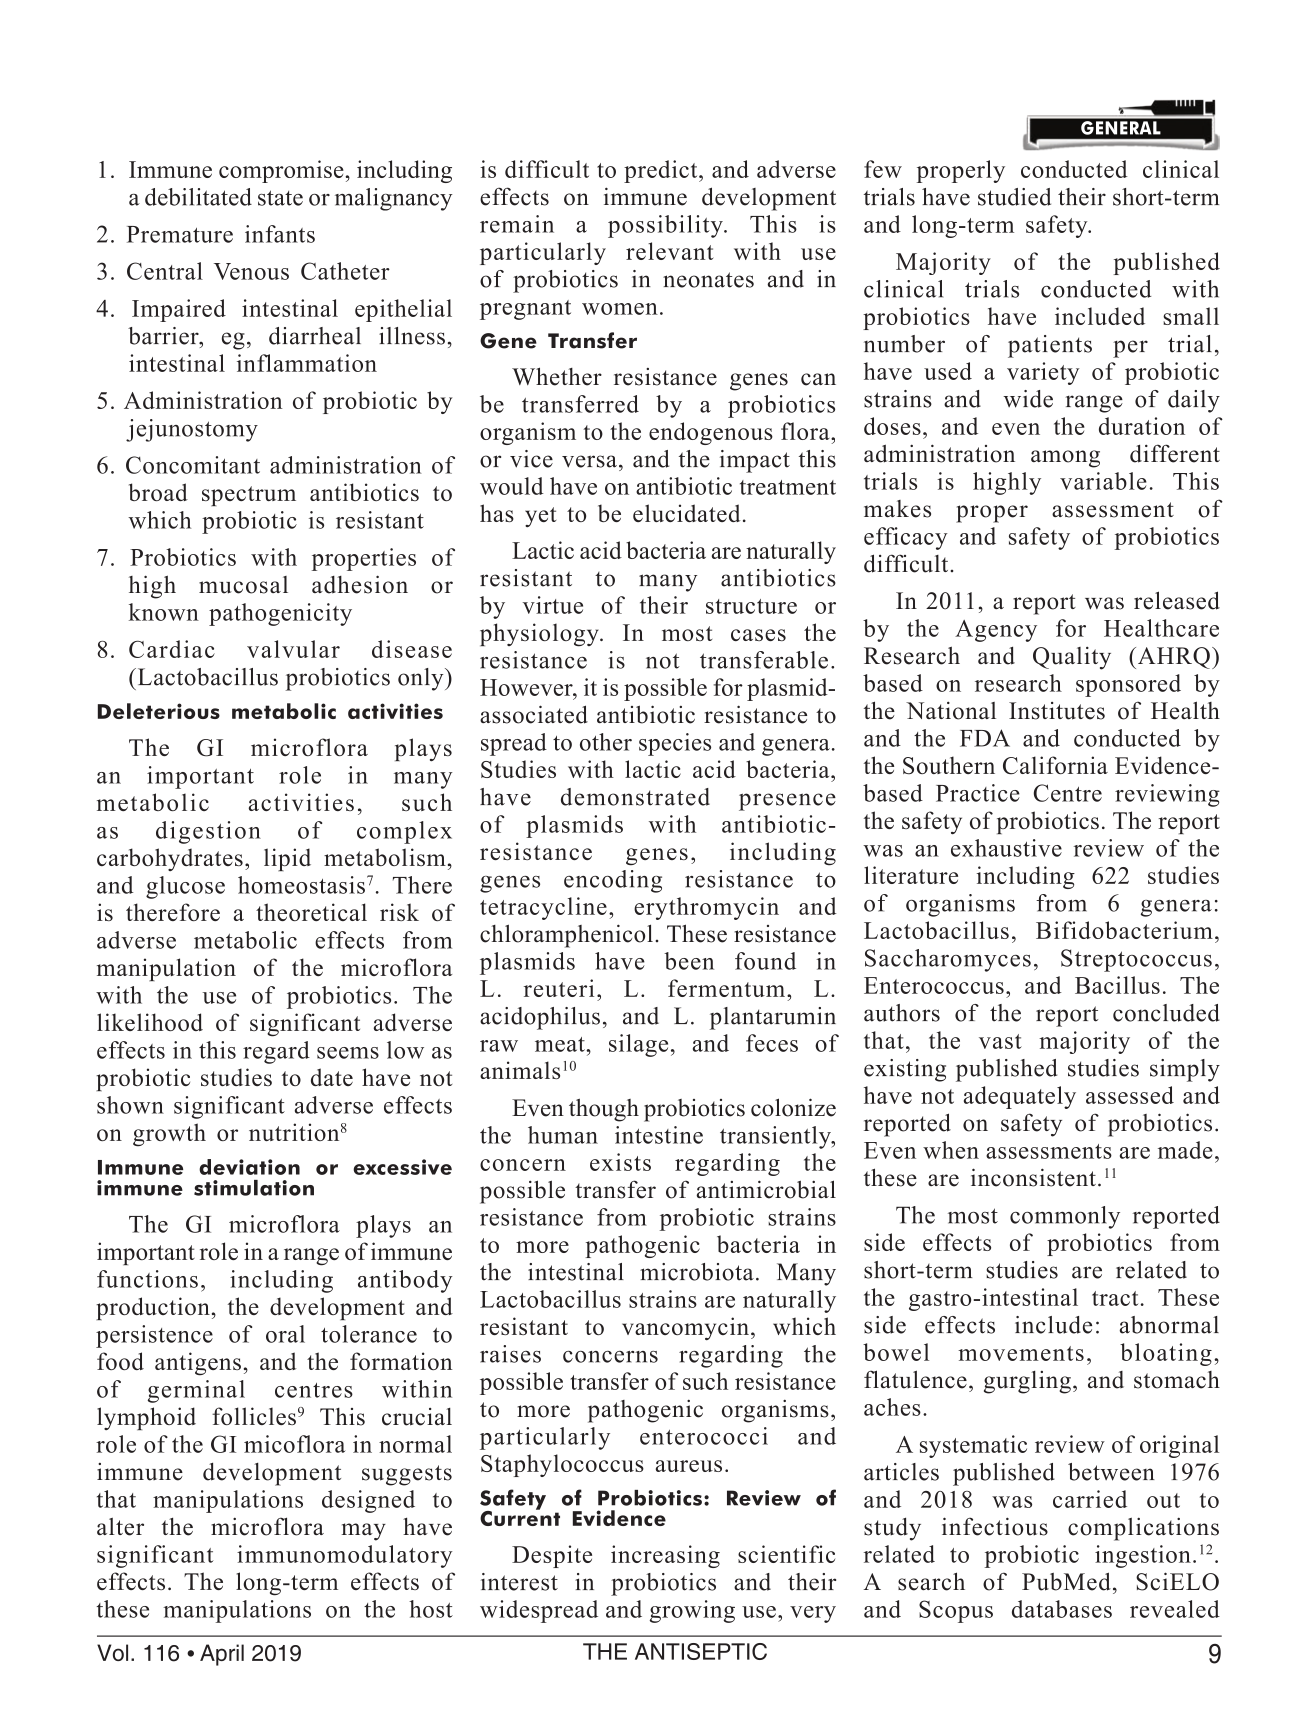 The height and width of the page is (1733, 1316). Describe the element at coordinates (692, 1611) in the page. I see `growing` at that location.
